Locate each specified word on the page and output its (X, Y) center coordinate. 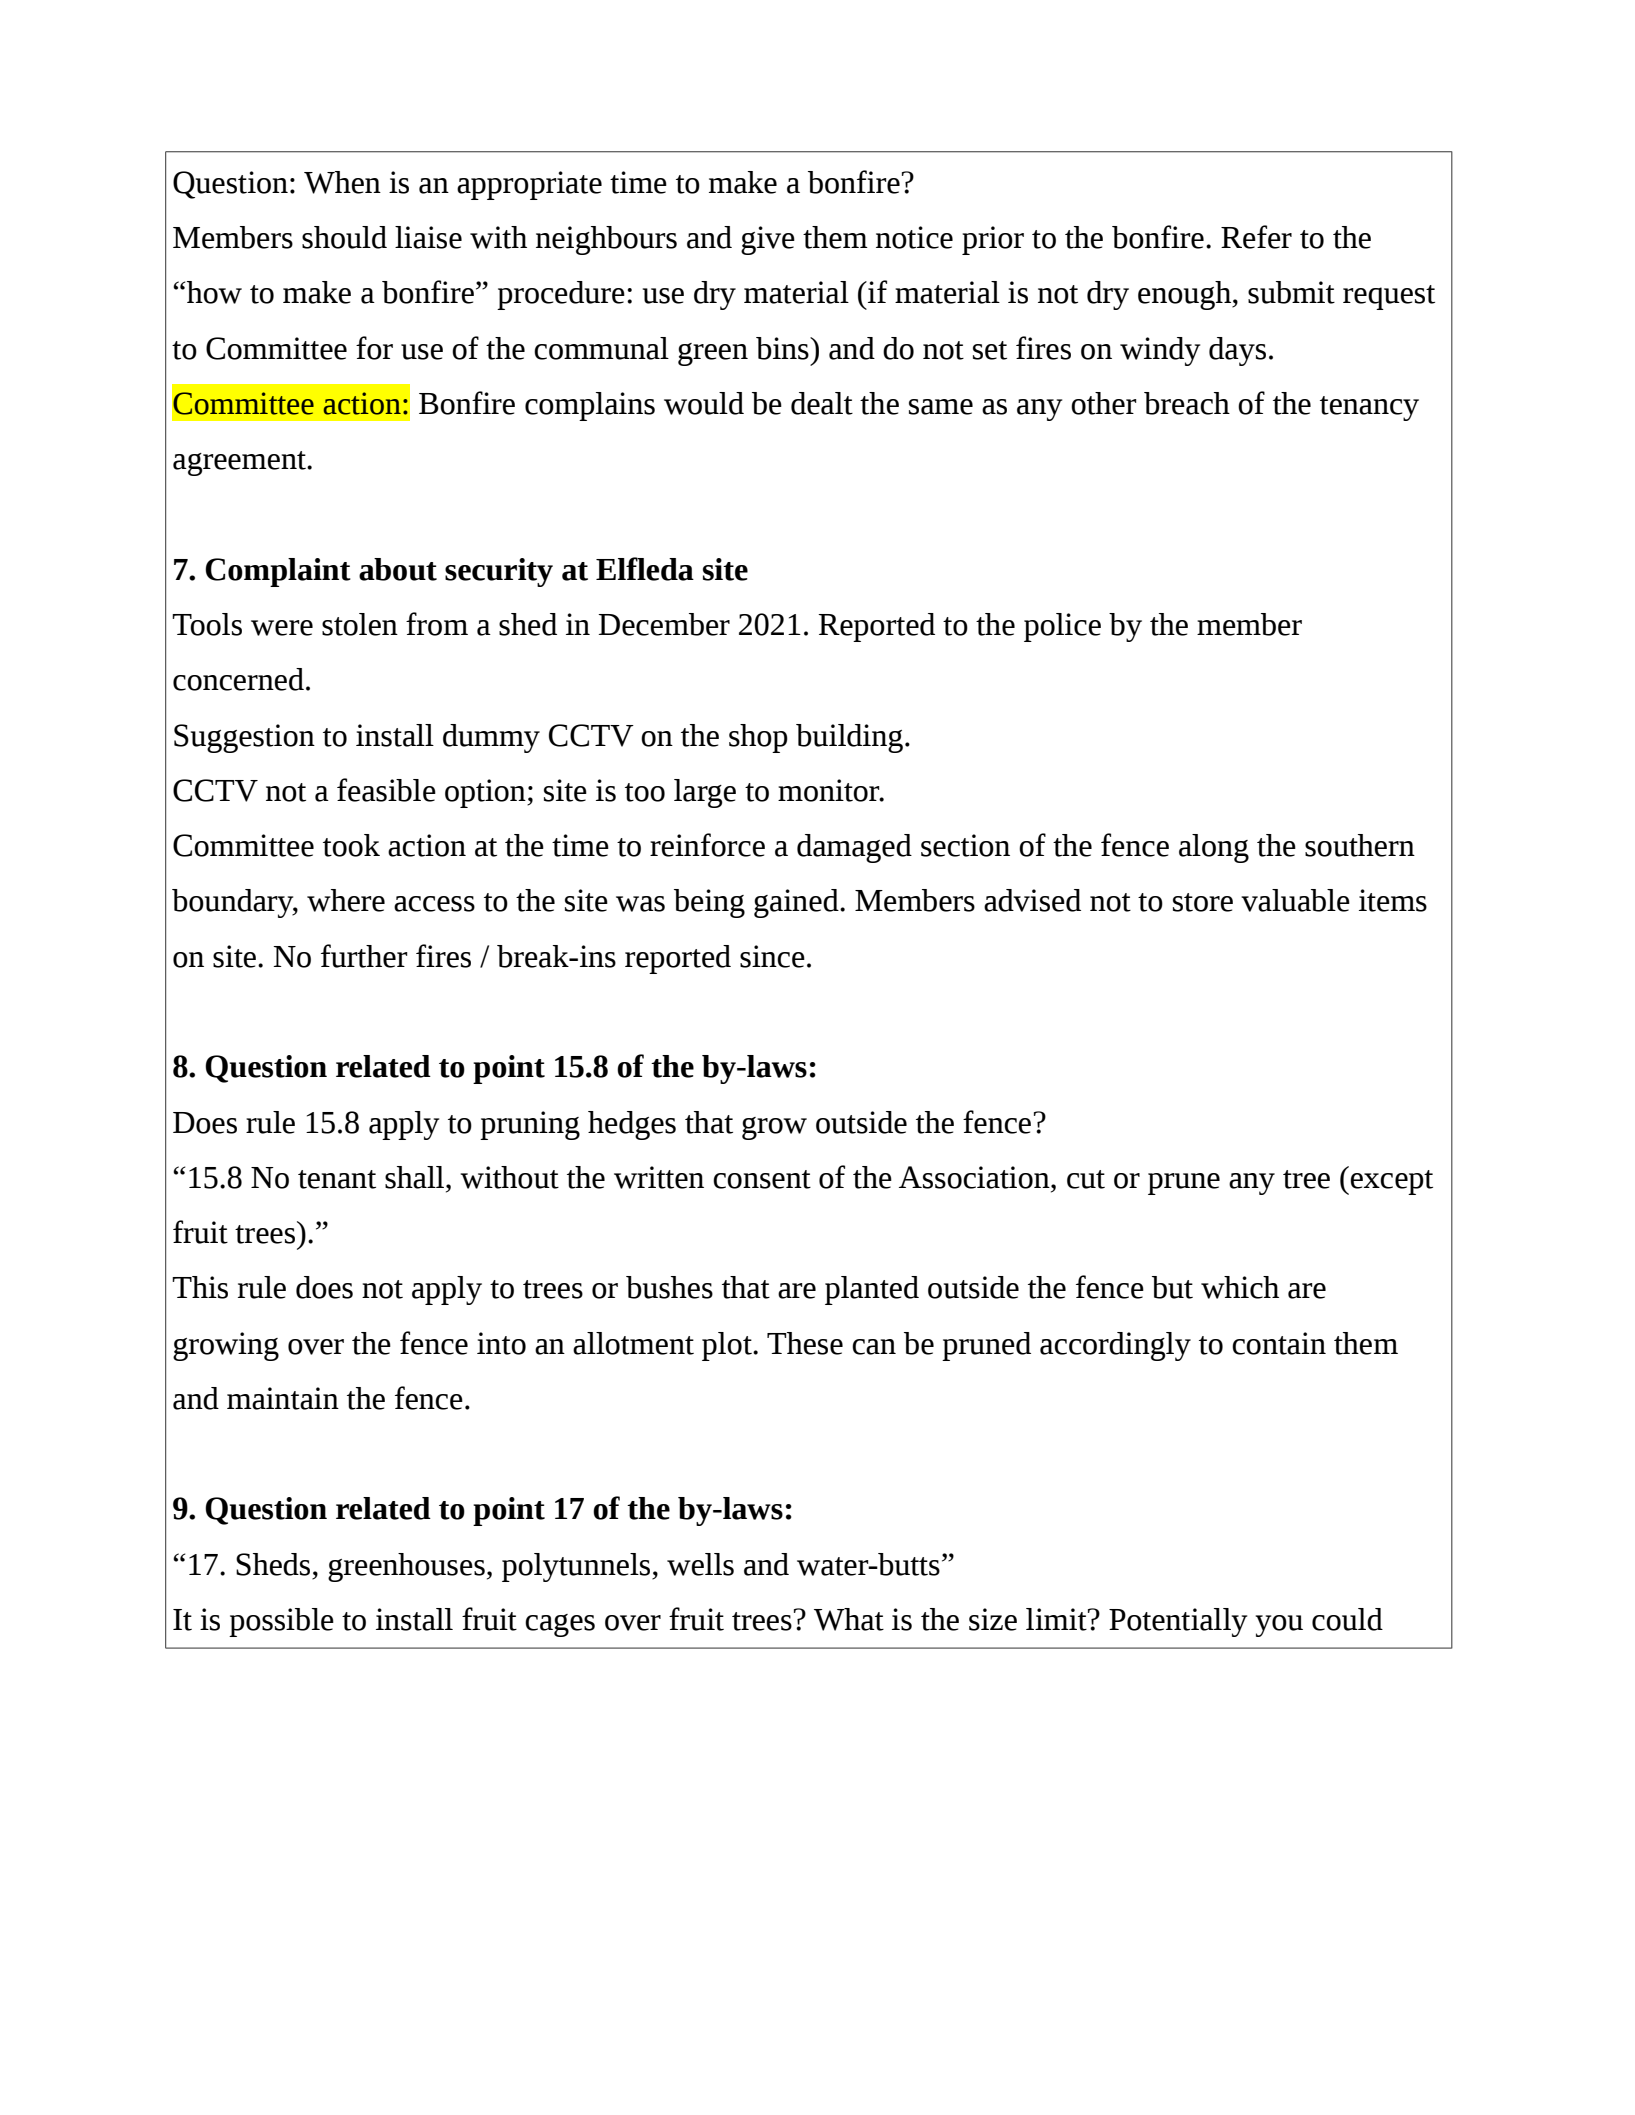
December (664, 624)
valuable (1295, 900)
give (768, 240)
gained (797, 903)
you (1279, 1626)
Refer (1256, 237)
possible (281, 1622)
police (1062, 627)
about (398, 569)
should (344, 237)
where (346, 900)
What (849, 1619)
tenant (337, 1179)
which (1240, 1287)
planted (872, 1290)
